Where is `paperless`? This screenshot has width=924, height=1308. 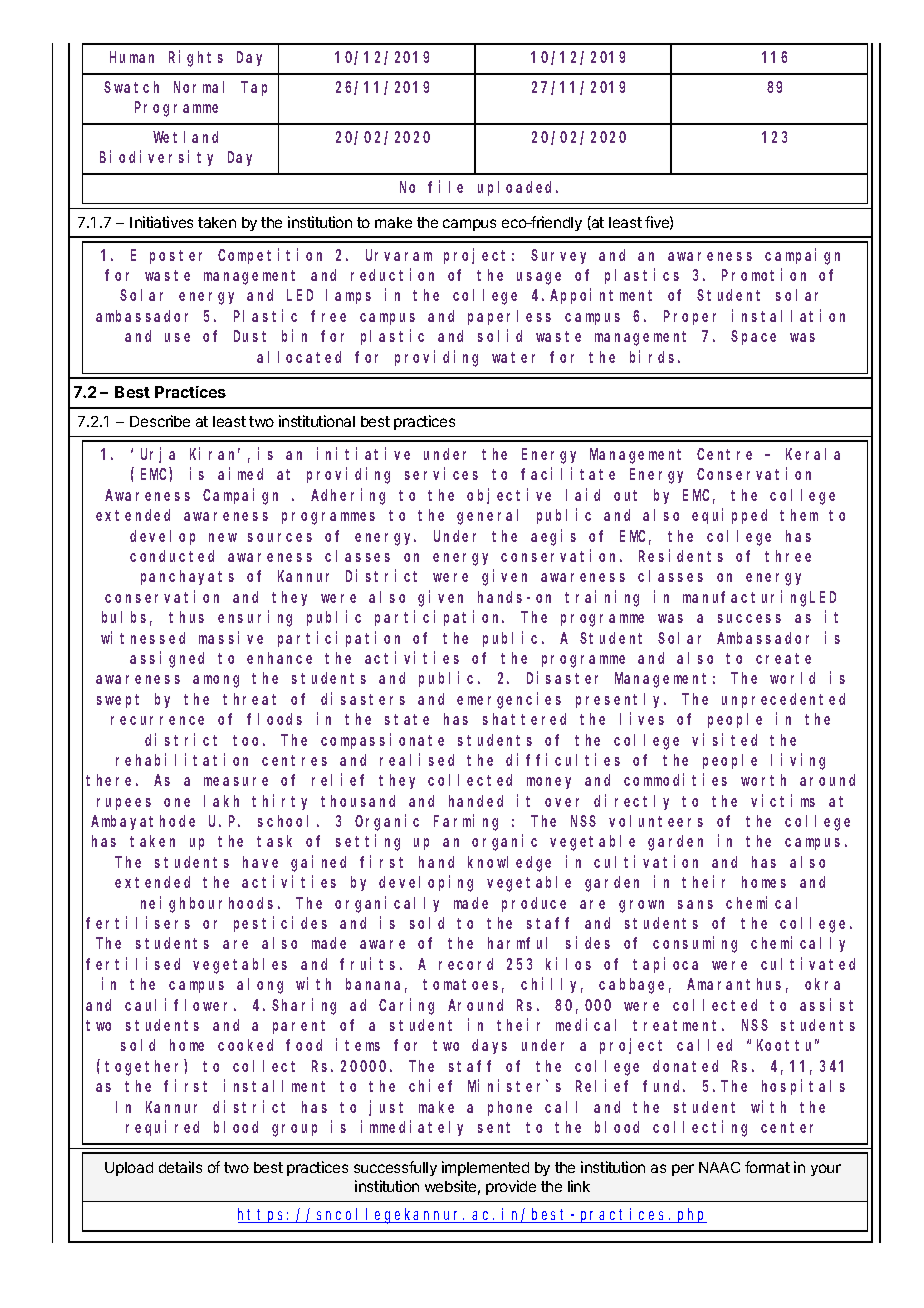 paperless is located at coordinates (509, 317).
